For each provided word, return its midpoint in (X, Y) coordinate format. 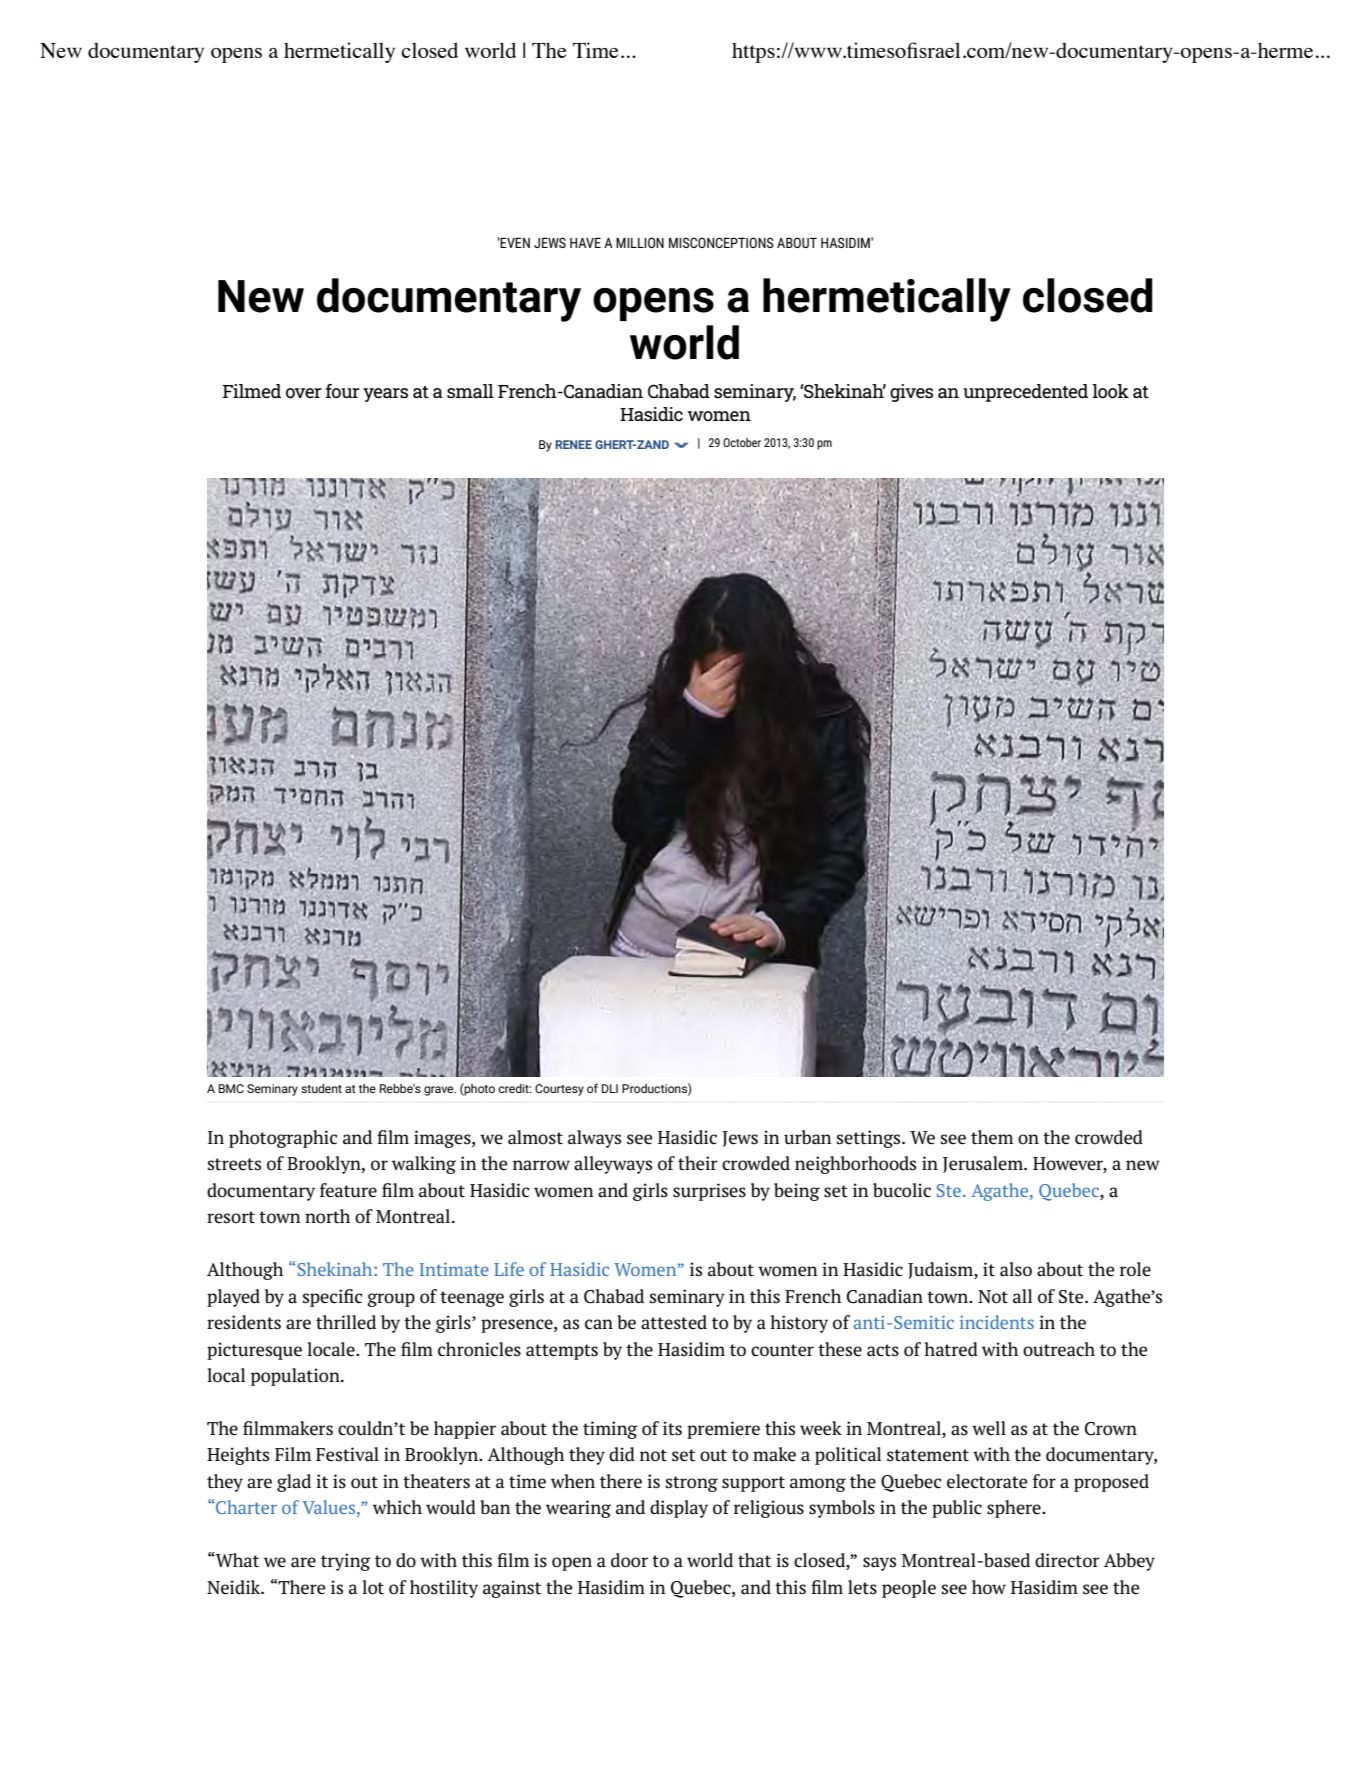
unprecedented (1025, 393)
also (1016, 1269)
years (385, 395)
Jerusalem (984, 1164)
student (321, 1088)
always (594, 1139)
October (742, 442)
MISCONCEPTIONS (721, 242)
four (343, 391)
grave (440, 1091)
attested (674, 1322)
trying (346, 1562)
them (992, 1137)
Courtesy (559, 1090)
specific (332, 1298)
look (1110, 391)
